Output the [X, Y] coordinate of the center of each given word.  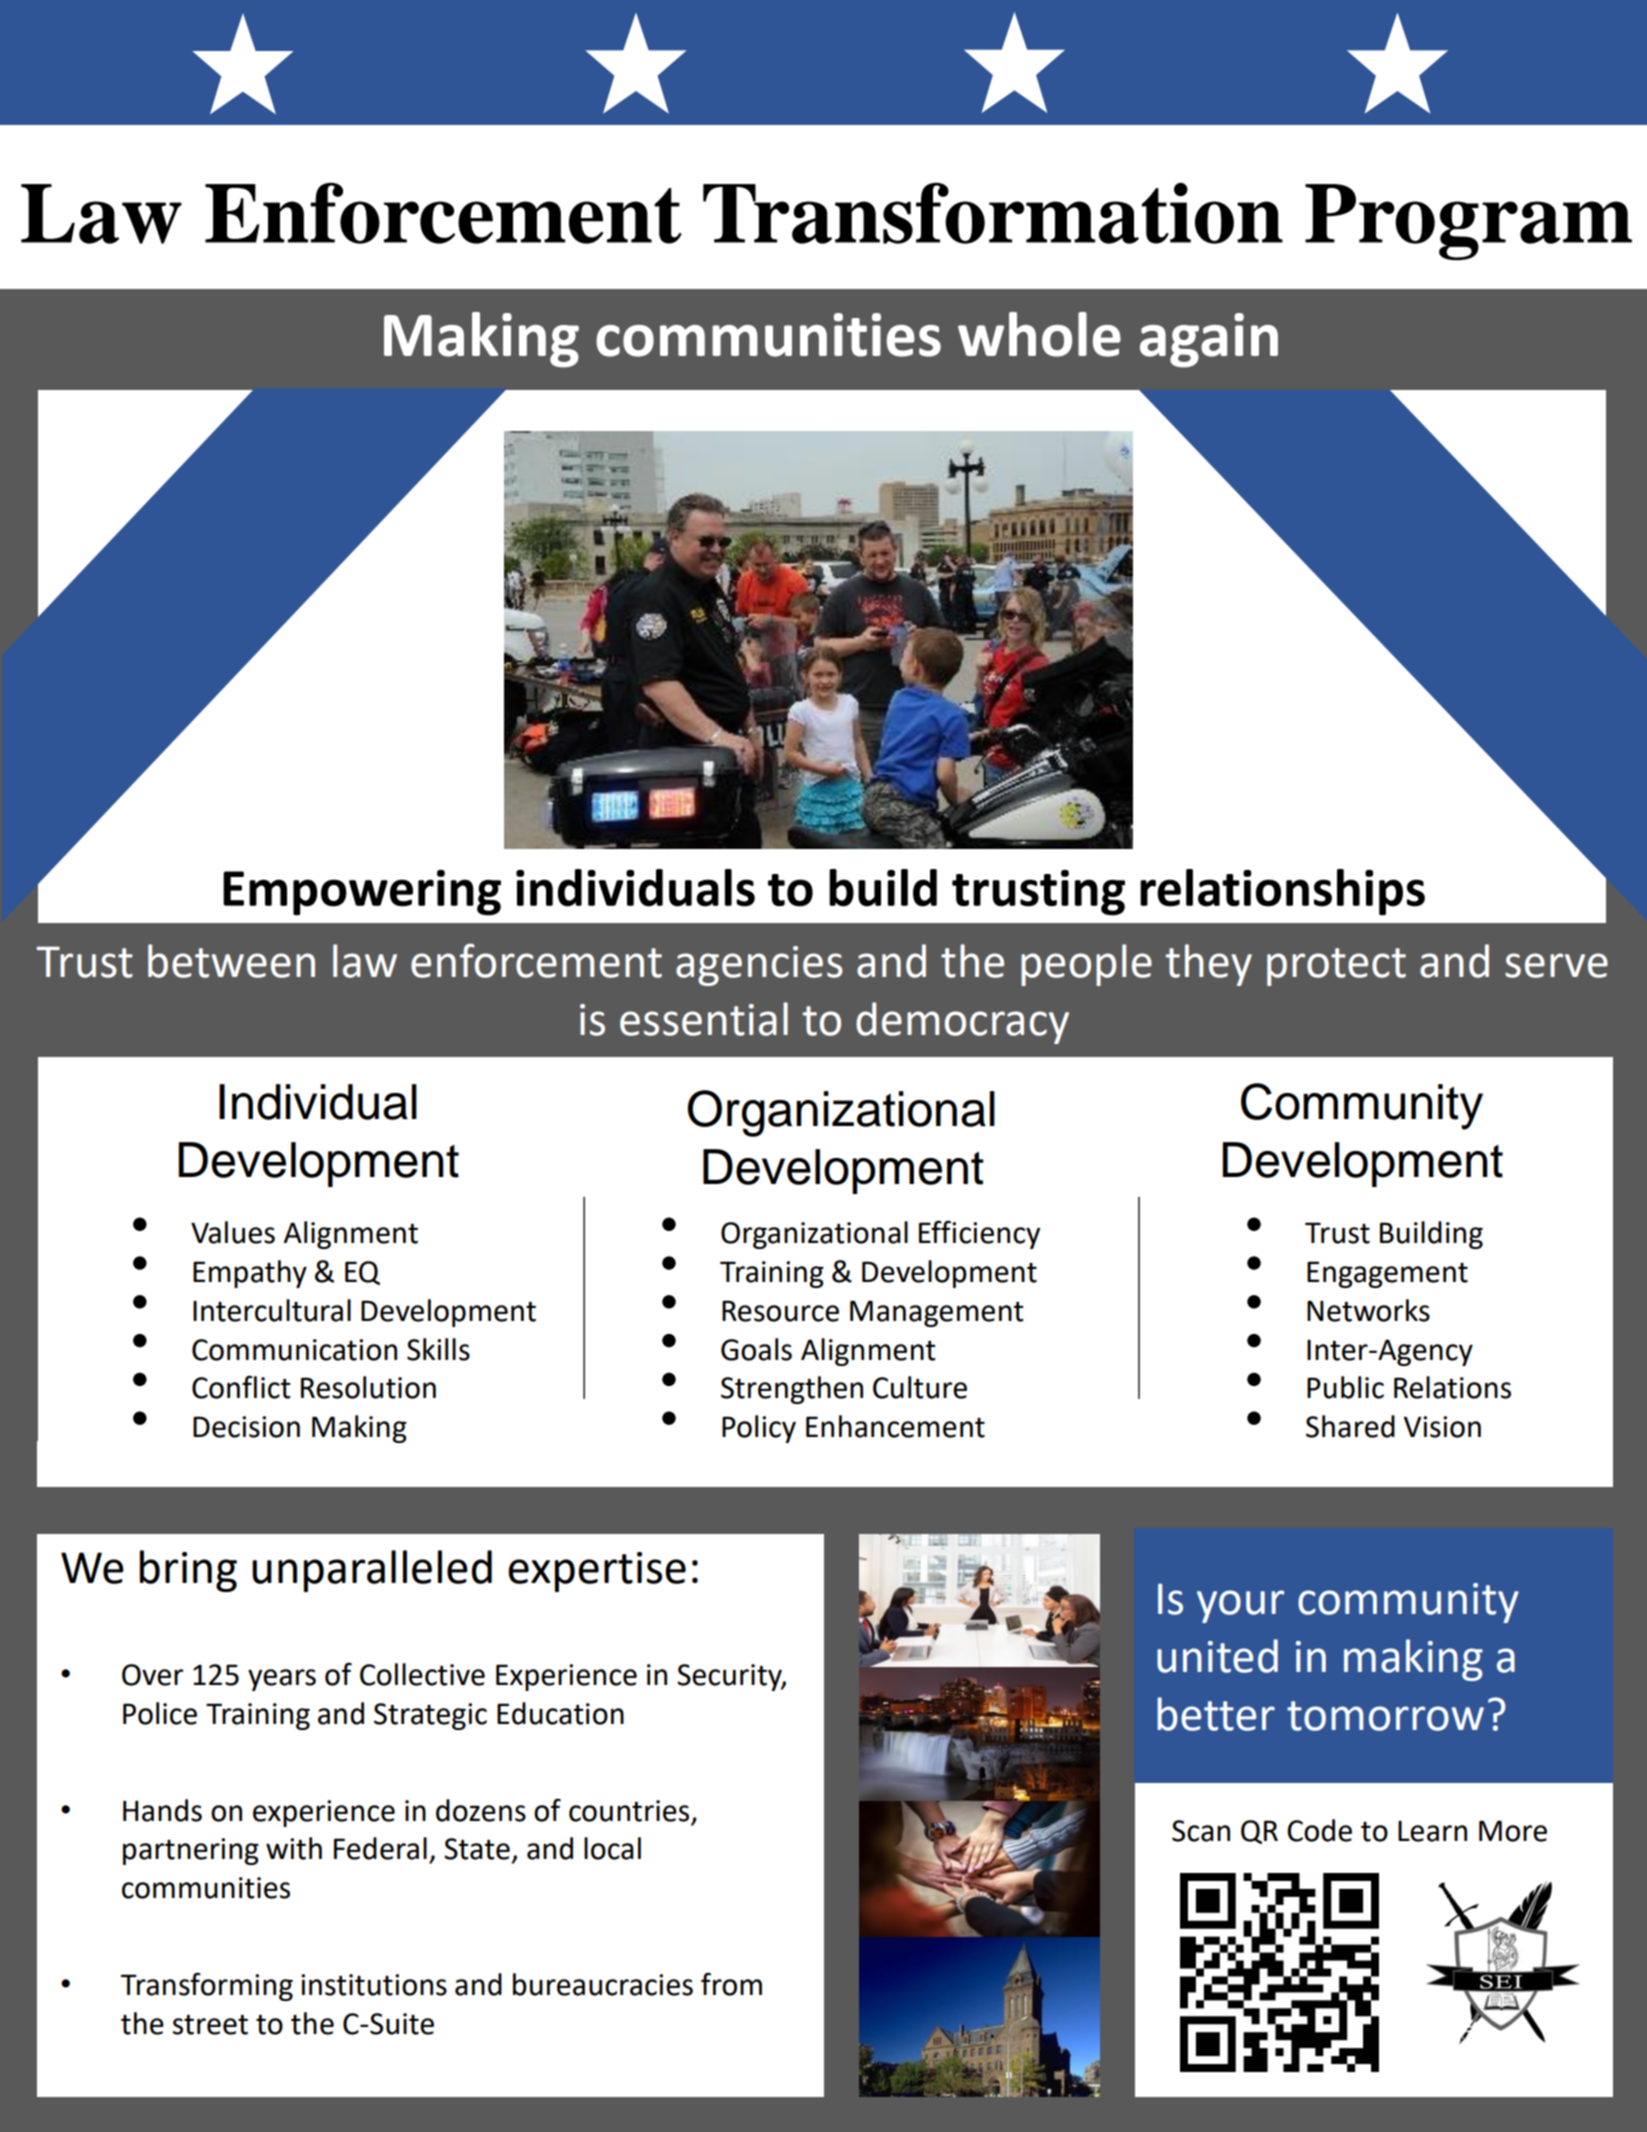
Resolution [368, 1387]
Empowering [362, 893]
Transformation [993, 213]
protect [1336, 967]
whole [1039, 334]
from [731, 1984]
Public [1345, 1387]
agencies [759, 966]
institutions [374, 1985]
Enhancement [895, 1426]
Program [1468, 222]
